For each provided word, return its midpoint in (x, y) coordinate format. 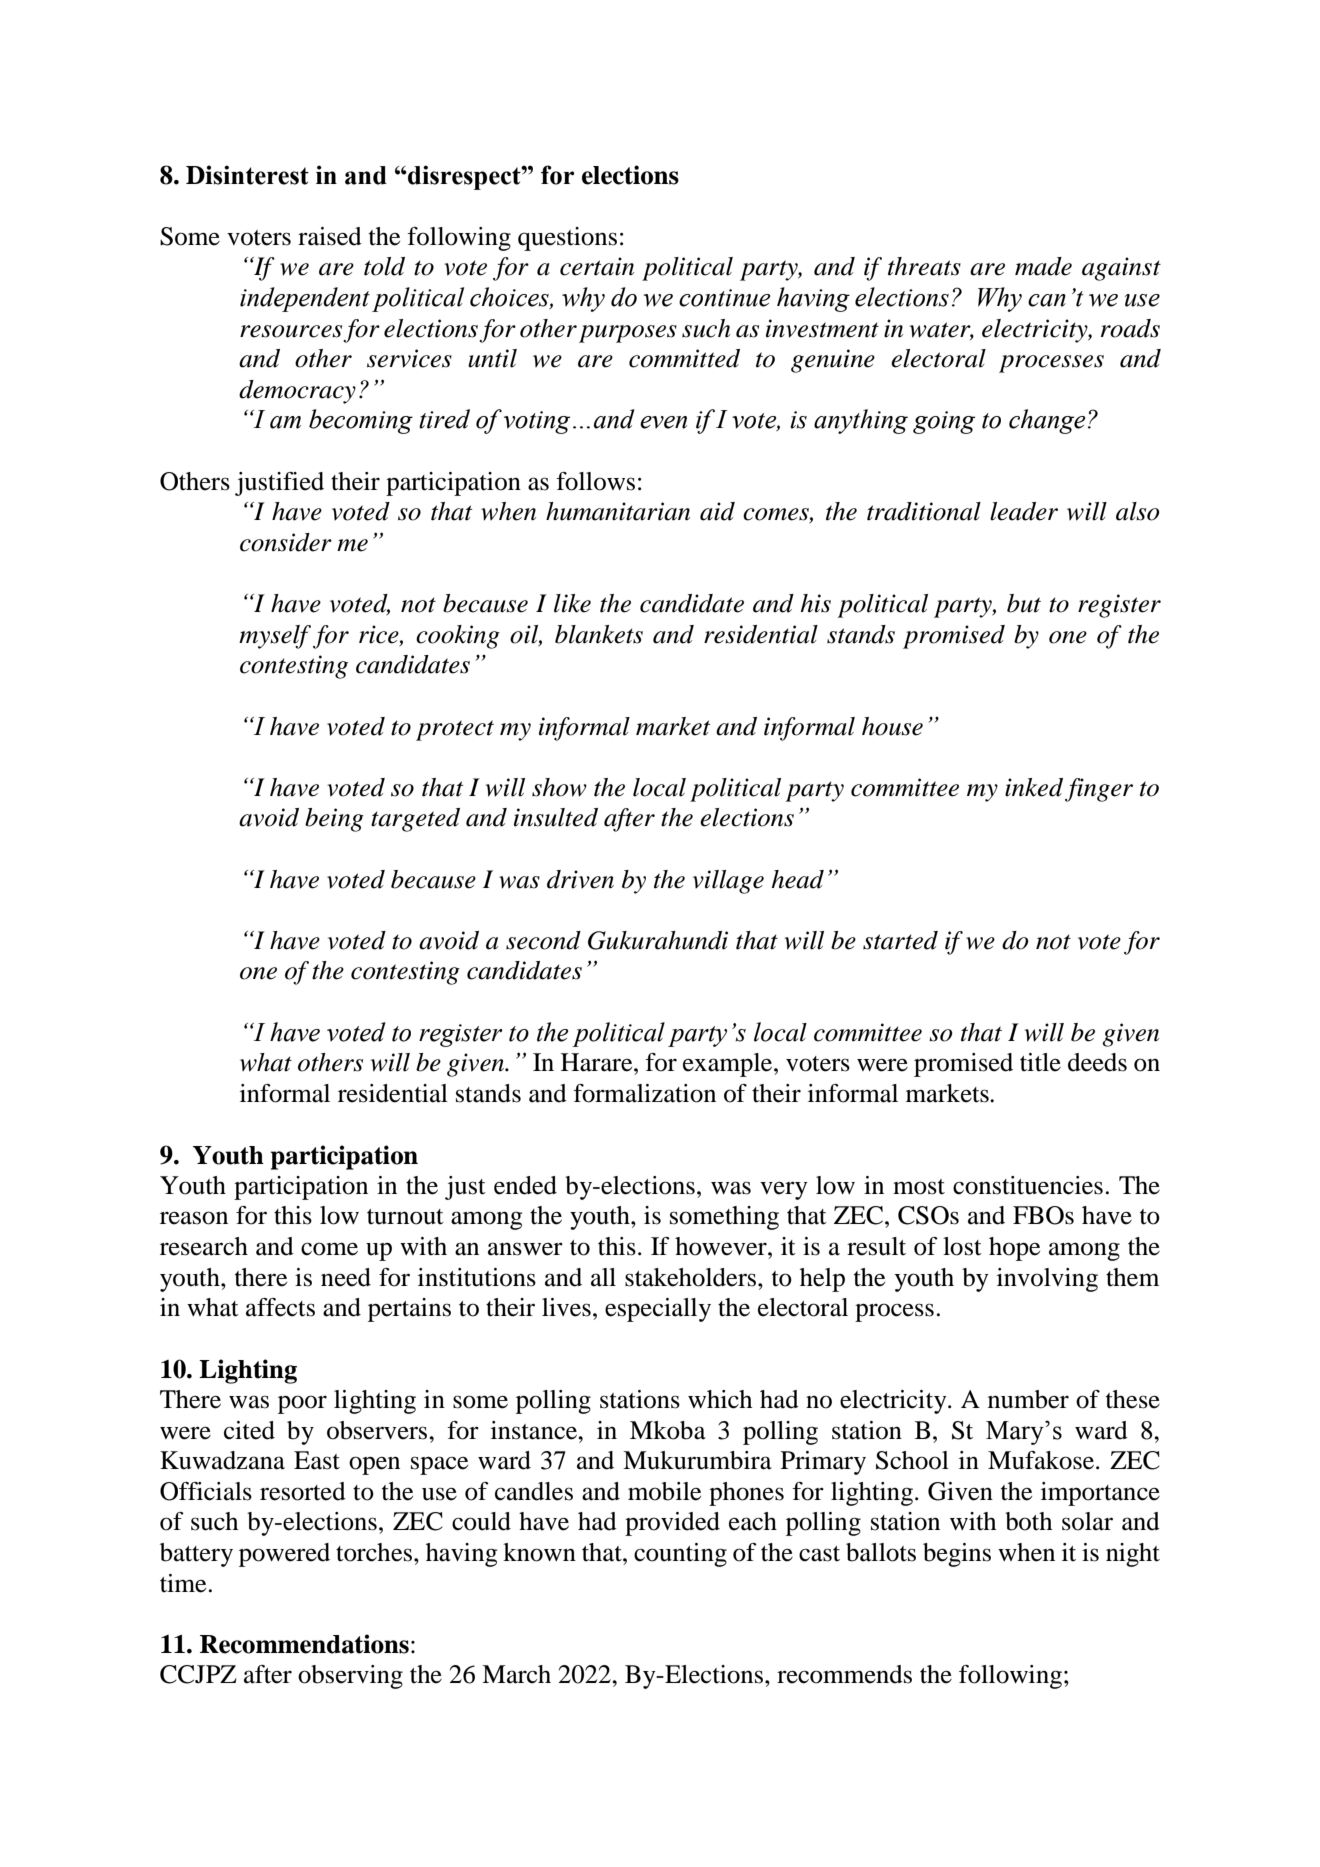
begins (957, 1555)
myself (275, 637)
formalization (644, 1093)
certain (597, 266)
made (1043, 266)
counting (680, 1555)
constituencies (1028, 1185)
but (1024, 603)
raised (330, 236)
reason (194, 1218)
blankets (599, 634)
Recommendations (304, 1644)
